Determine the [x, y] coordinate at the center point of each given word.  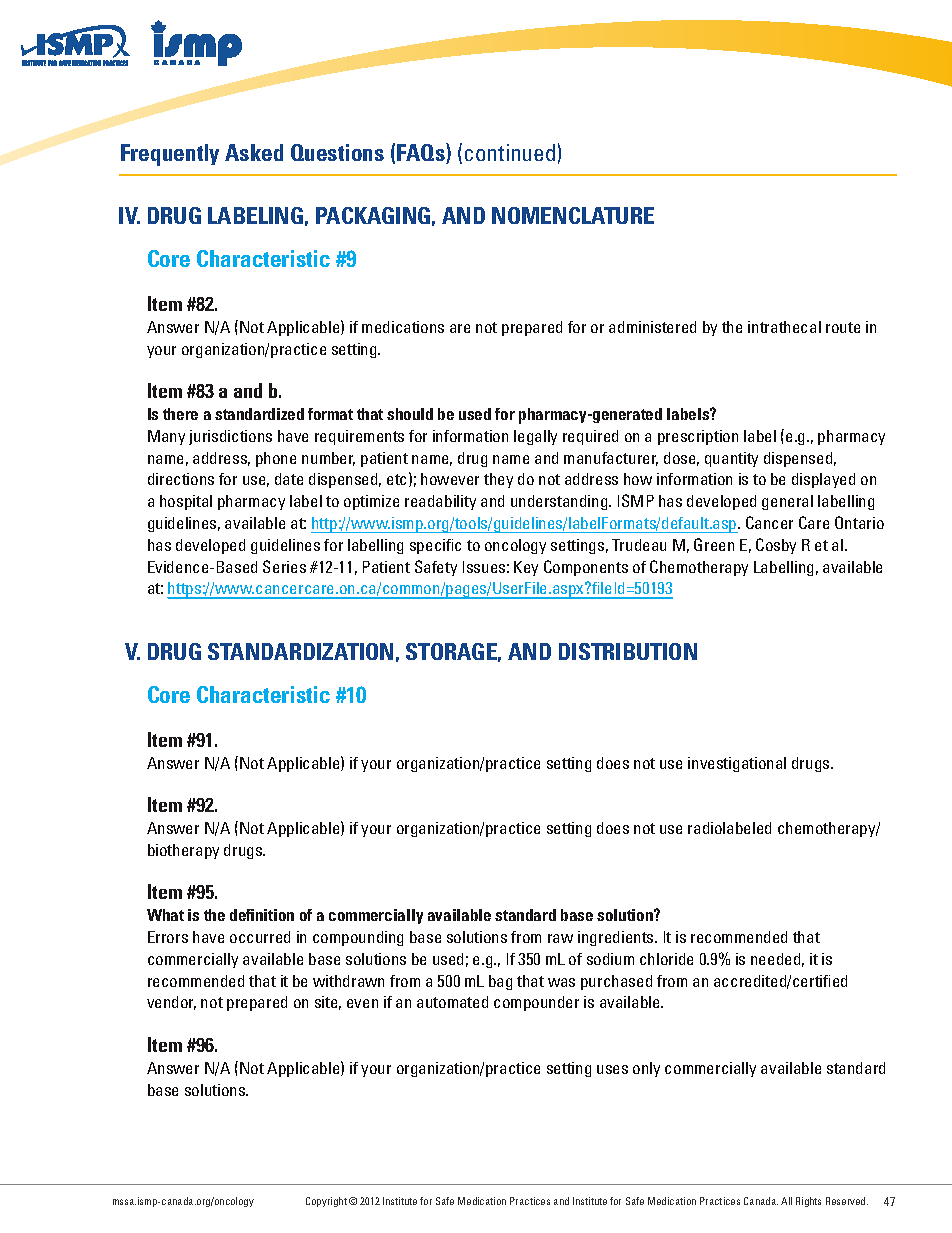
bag [500, 982]
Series [284, 566]
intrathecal [784, 327]
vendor [171, 1003]
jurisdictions [230, 437]
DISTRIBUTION [628, 651]
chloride [666, 959]
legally [535, 437]
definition [262, 915]
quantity [731, 459]
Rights [808, 1202]
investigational [737, 764]
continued [510, 152]
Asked [254, 152]
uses [612, 1069]
